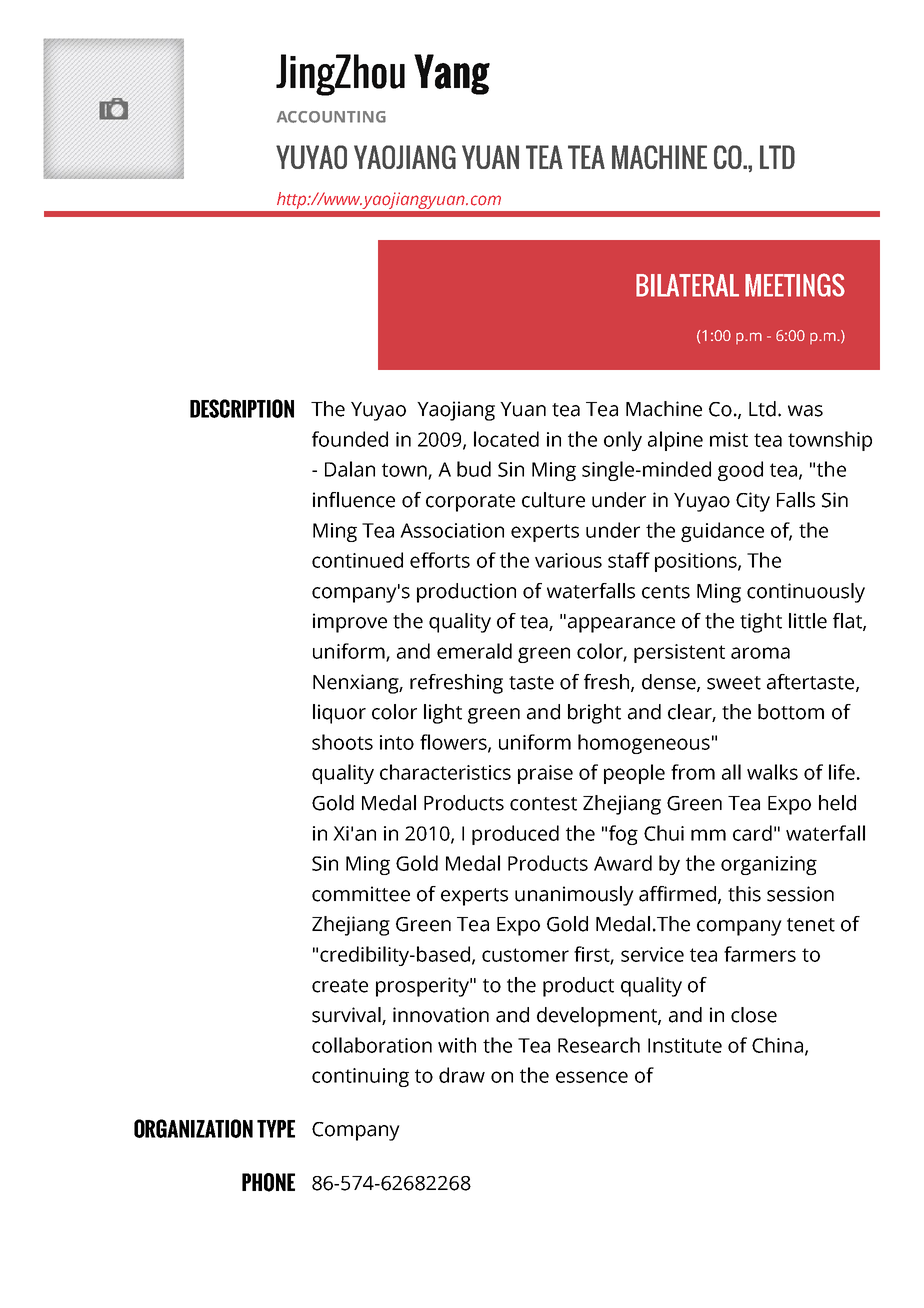 The width and height of the document is (924, 1308). Describe the element at coordinates (331, 117) in the document. I see `ACCOUNTING` at that location.
